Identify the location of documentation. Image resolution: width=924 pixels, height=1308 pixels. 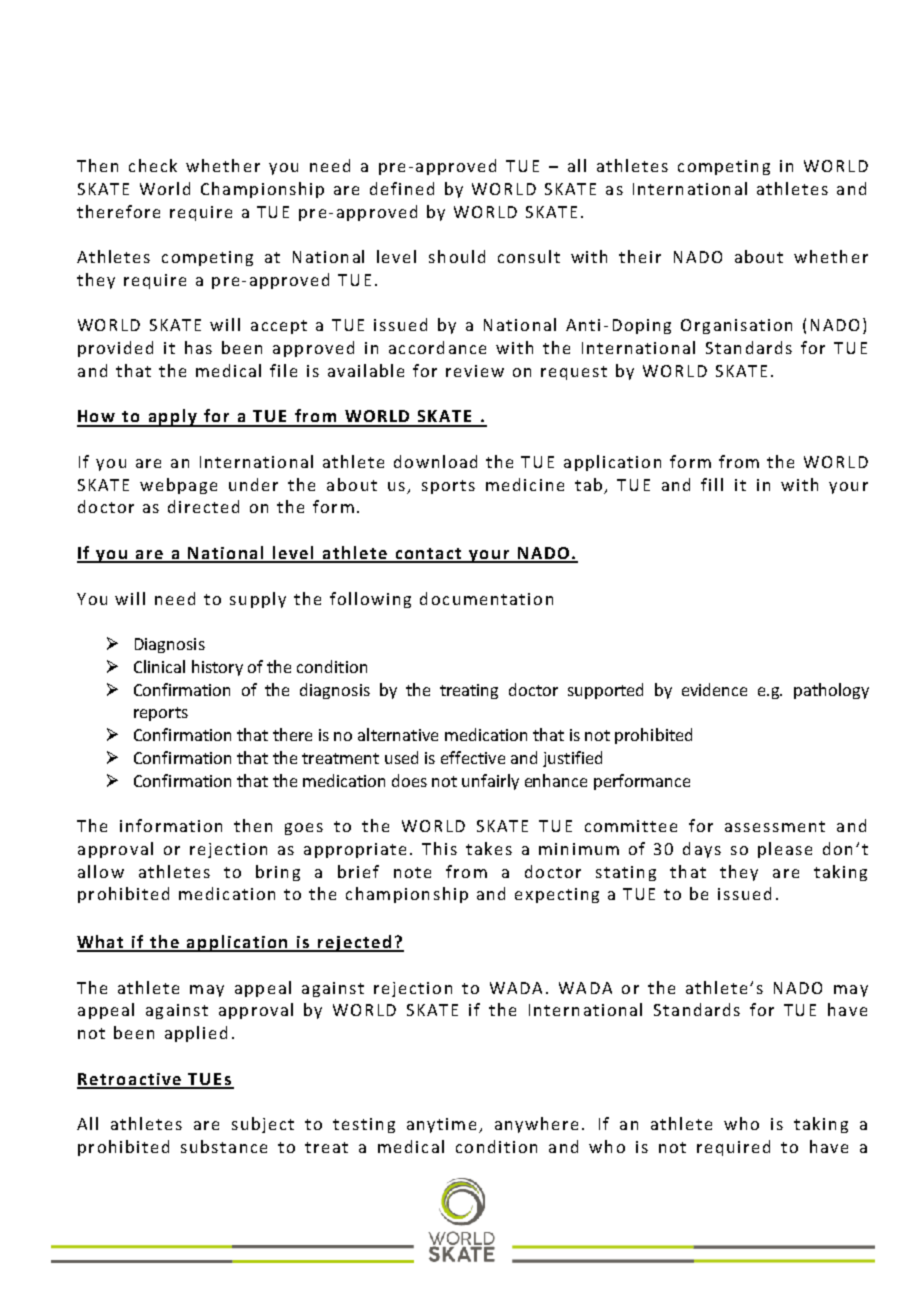
(486, 598).
